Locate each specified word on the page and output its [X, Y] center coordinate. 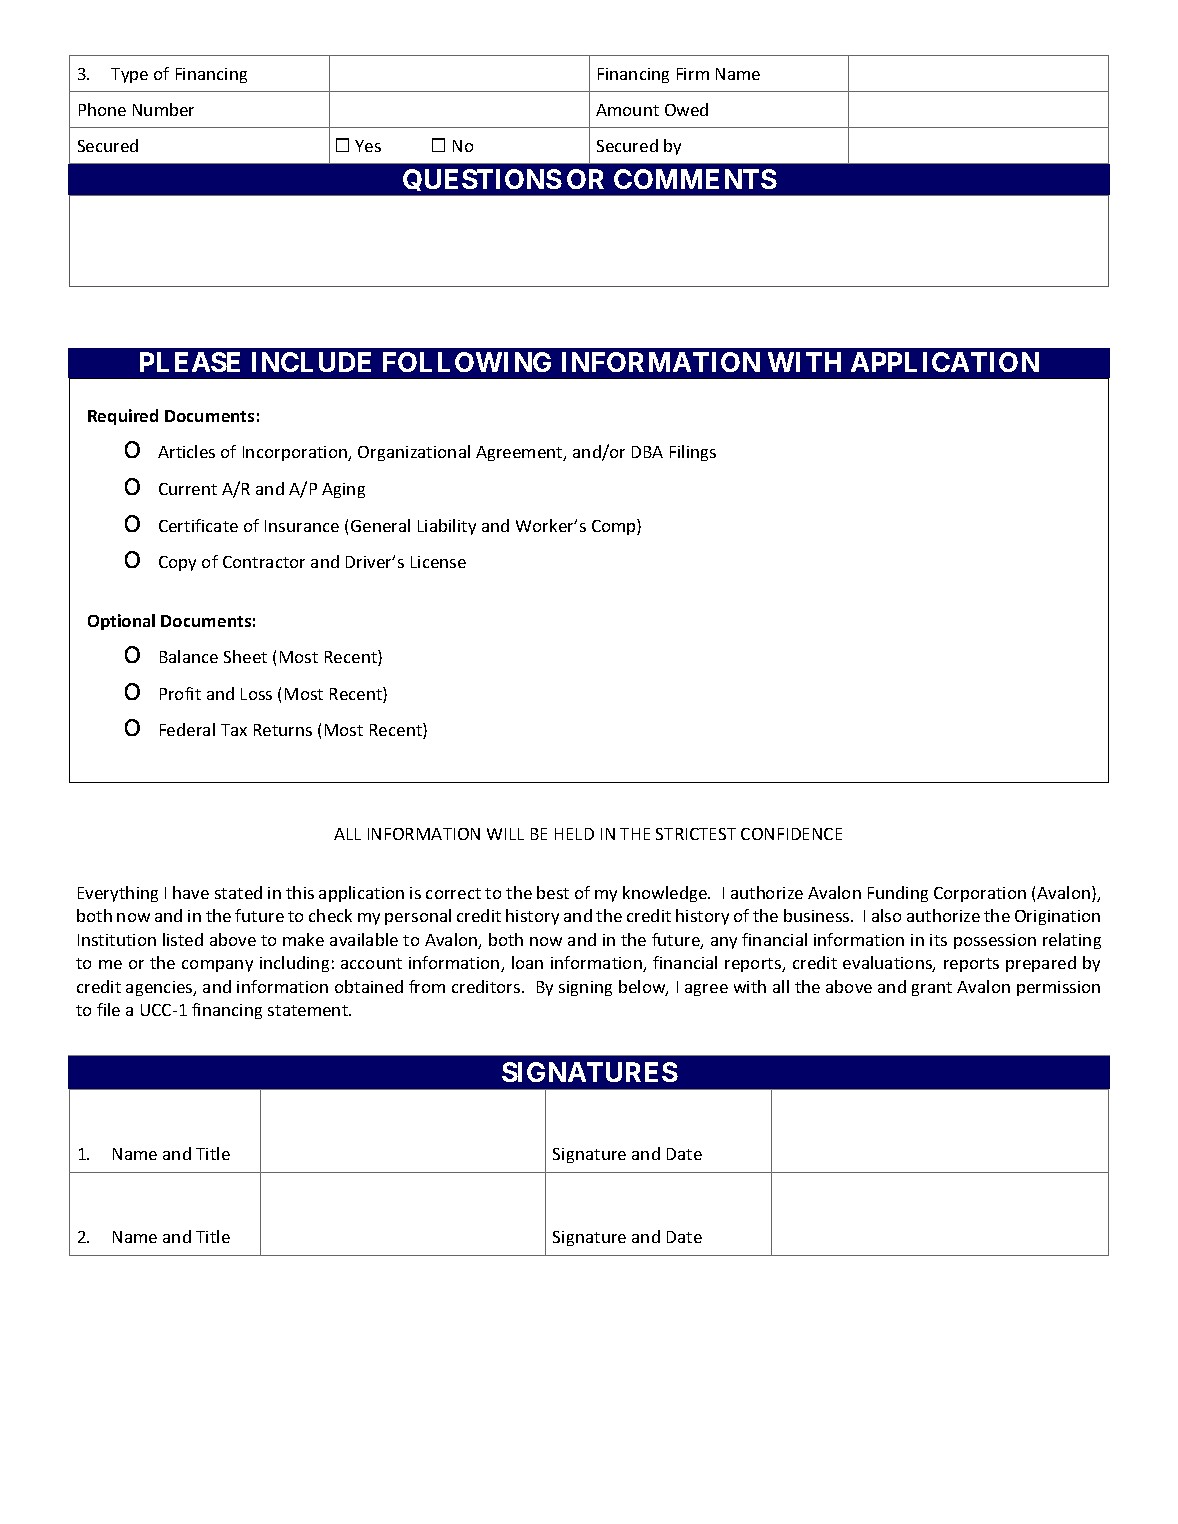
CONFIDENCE [791, 834]
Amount [627, 110]
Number [163, 109]
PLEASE [190, 362]
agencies [160, 988]
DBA [647, 452]
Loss [256, 694]
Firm [693, 74]
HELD [574, 834]
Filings [693, 453]
